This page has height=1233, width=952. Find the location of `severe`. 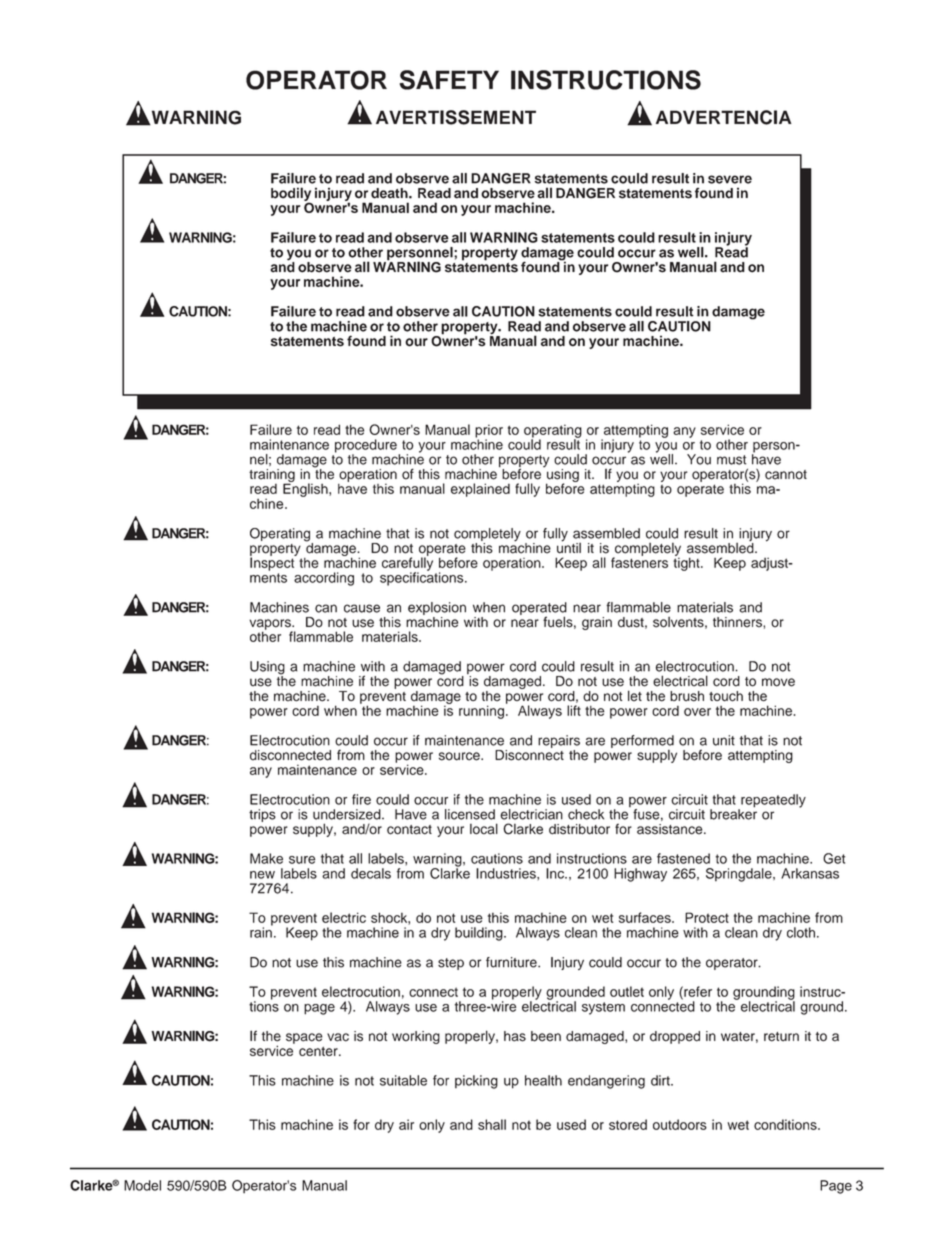

severe is located at coordinates (730, 179).
